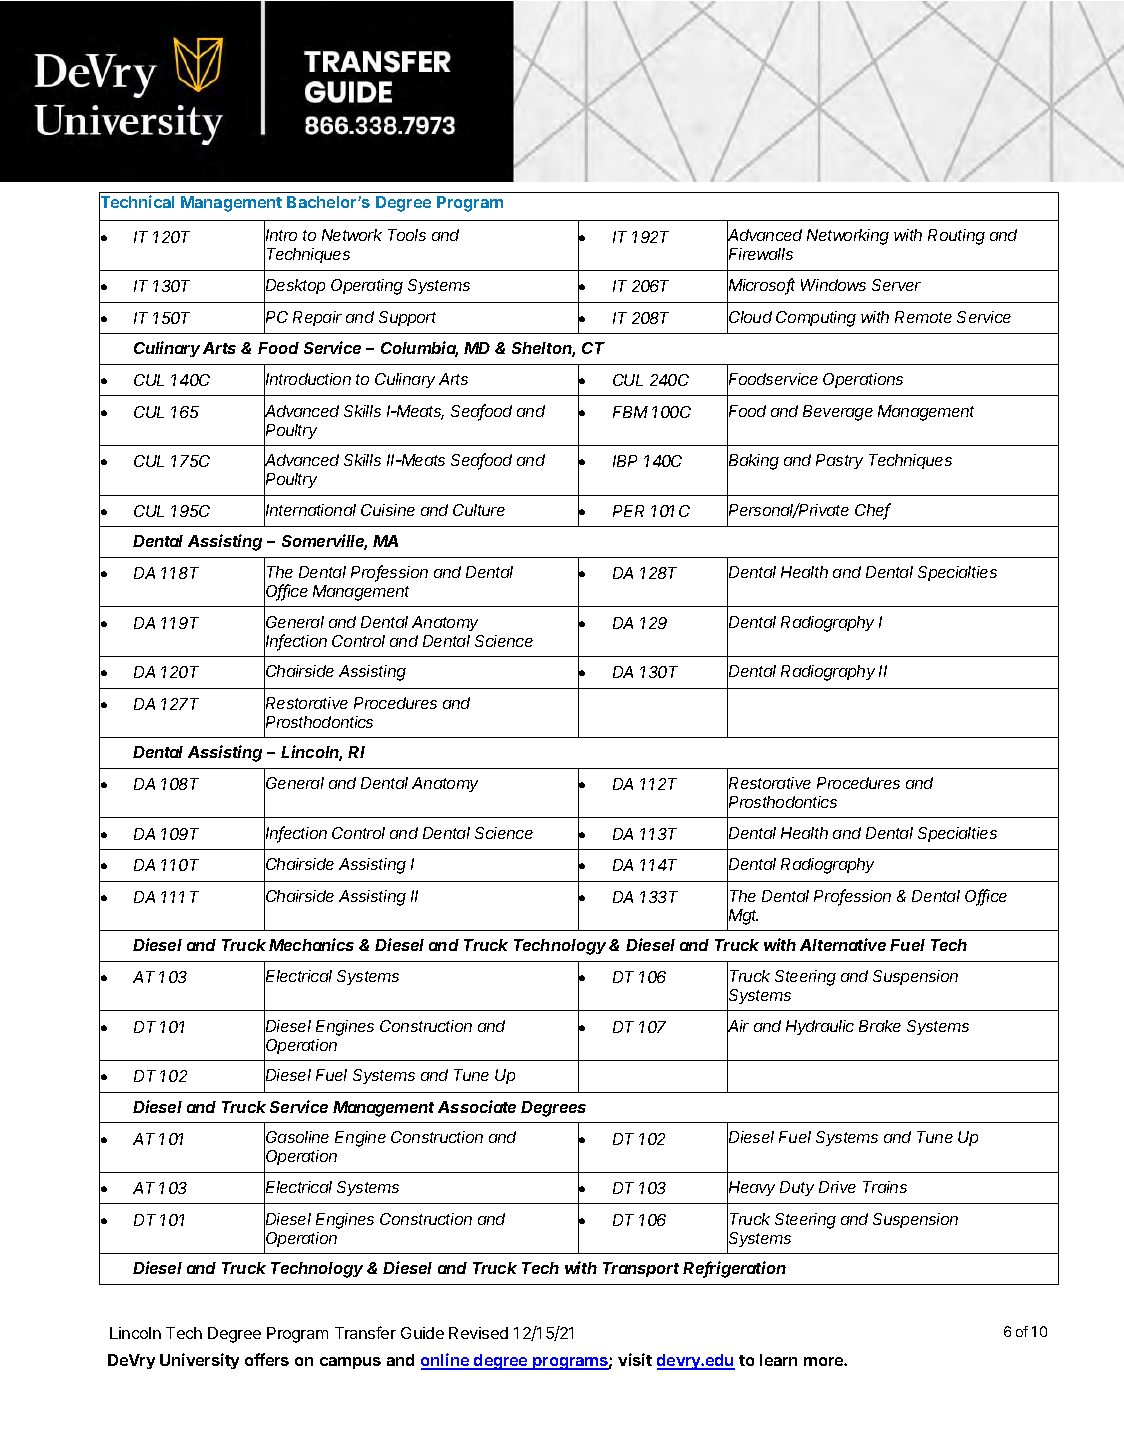 Image resolution: width=1124 pixels, height=1454 pixels. I want to click on visit, so click(635, 1359).
